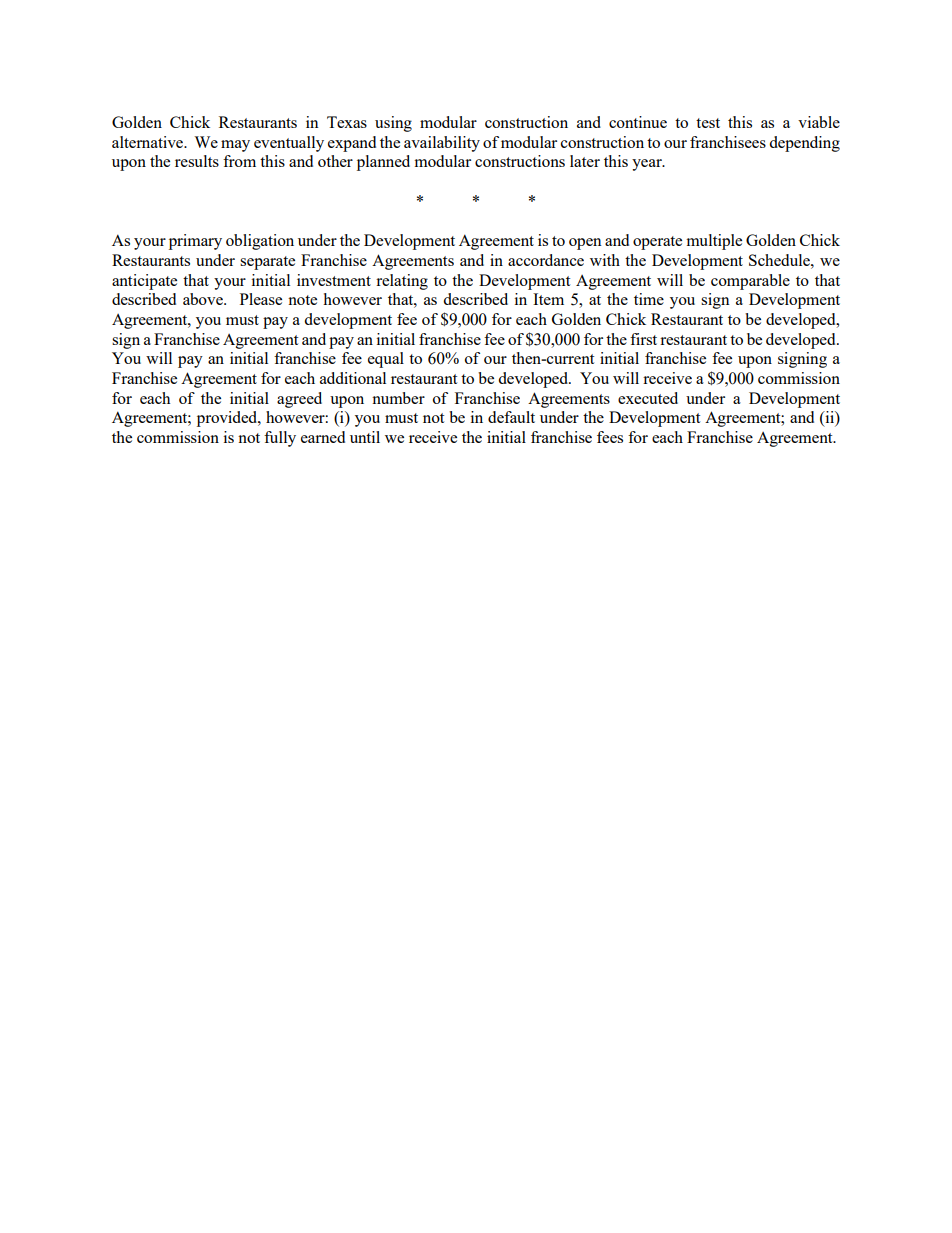 This screenshot has width=952, height=1233. What do you see at coordinates (195, 242) in the screenshot?
I see `primary` at bounding box center [195, 242].
